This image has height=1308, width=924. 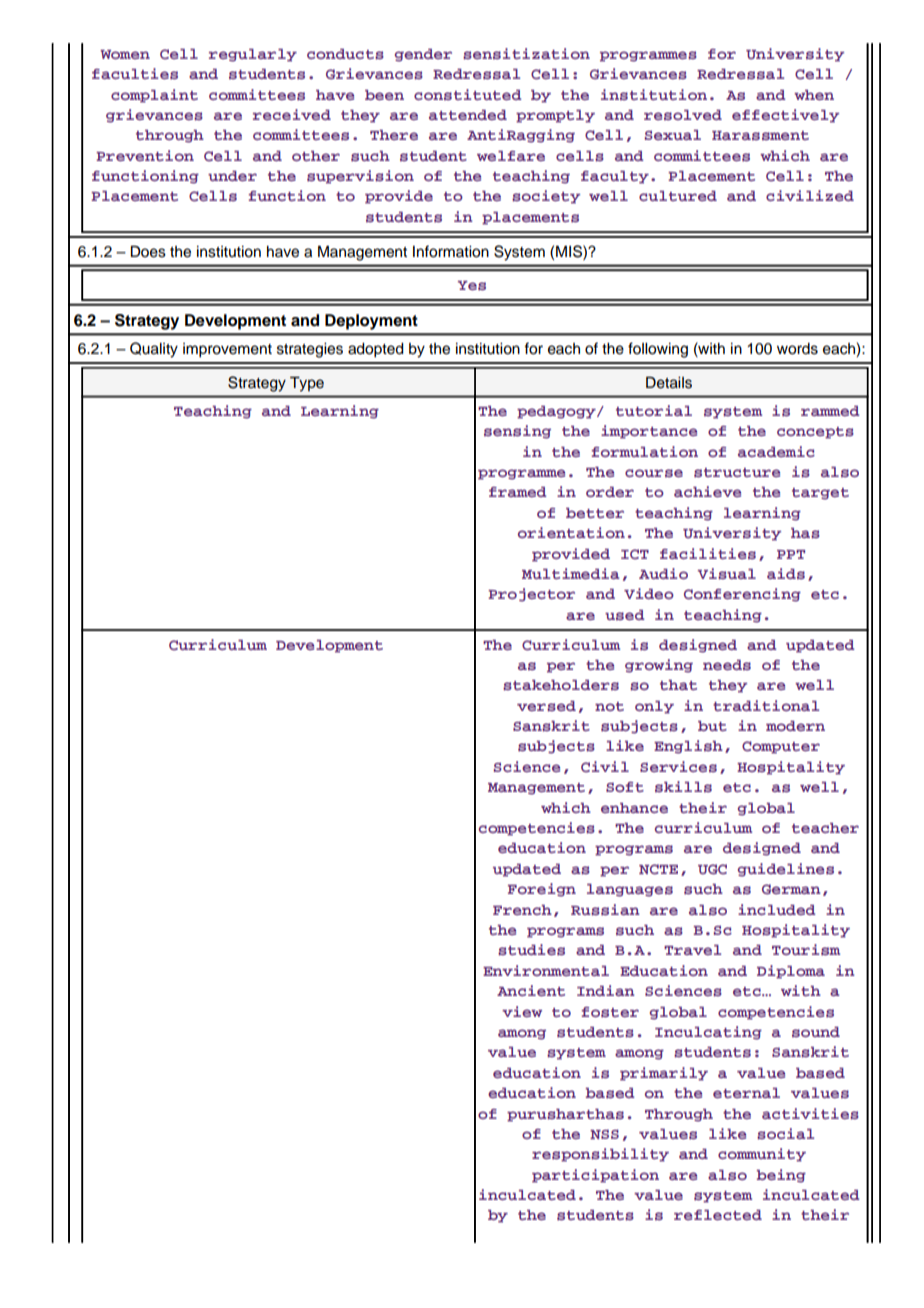 I want to click on participation, so click(x=595, y=1176).
